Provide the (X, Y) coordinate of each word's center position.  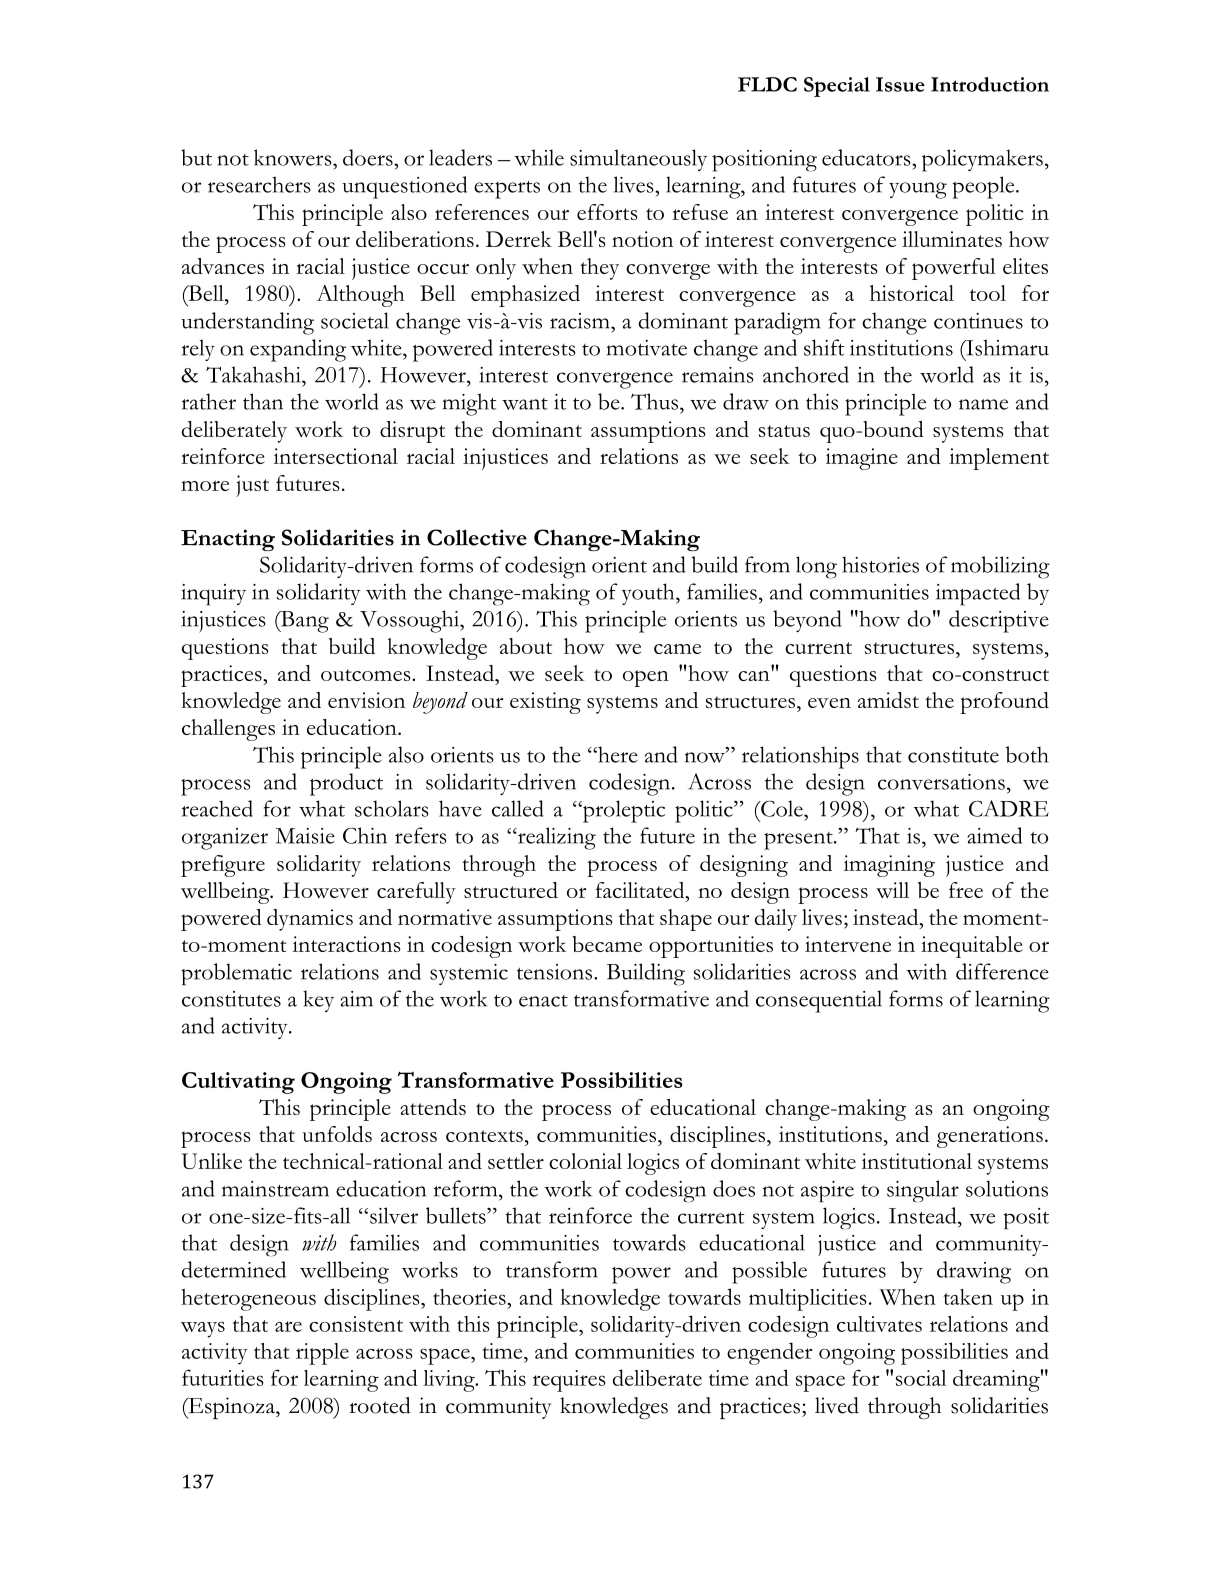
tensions (556, 972)
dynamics (310, 920)
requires (569, 1381)
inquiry (213, 595)
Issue (900, 84)
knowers (294, 157)
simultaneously (638, 160)
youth (649, 594)
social (921, 1378)
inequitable (972, 947)
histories (880, 564)
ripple (322, 1354)
